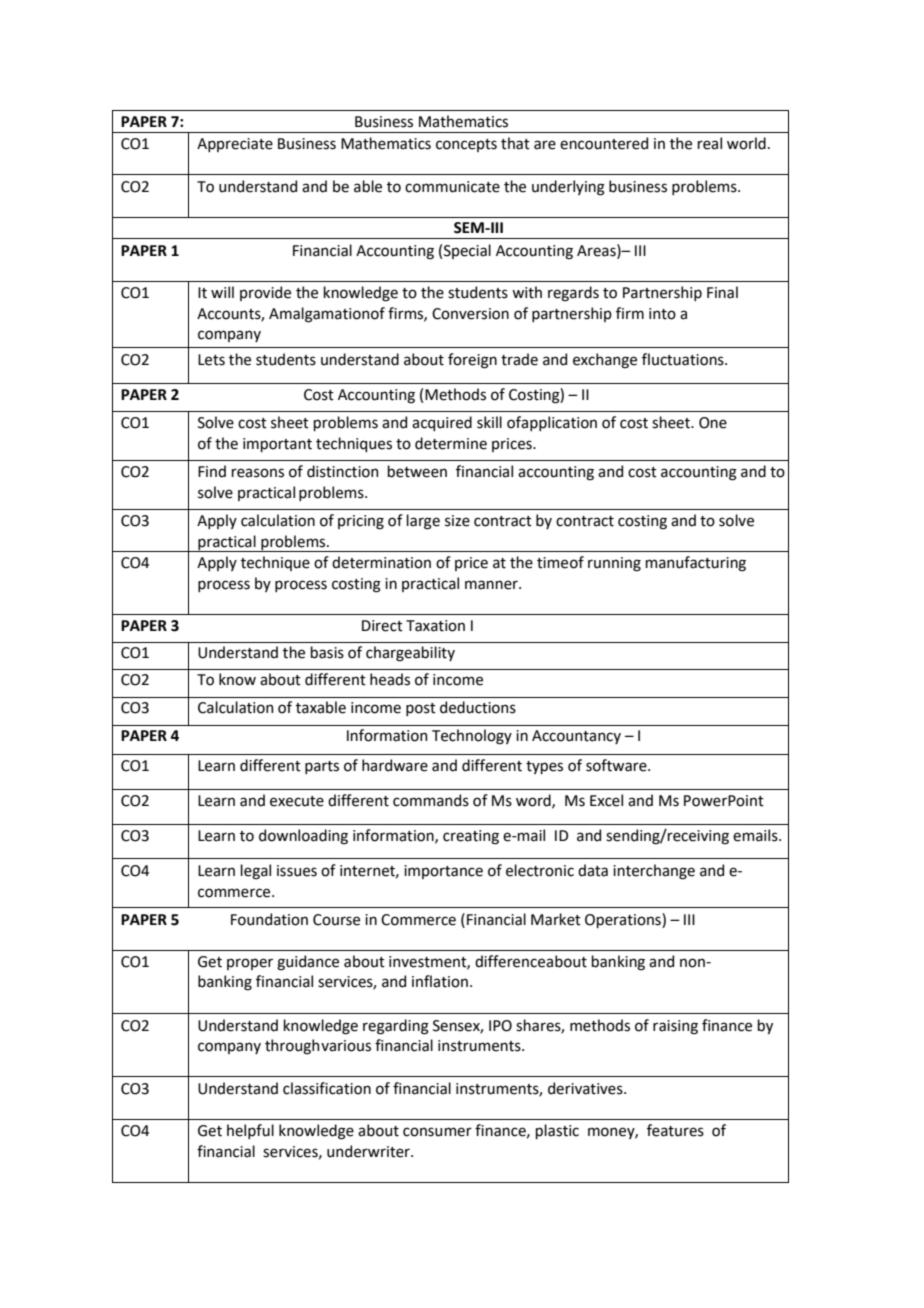  I want to click on manufacturing, so click(695, 564).
